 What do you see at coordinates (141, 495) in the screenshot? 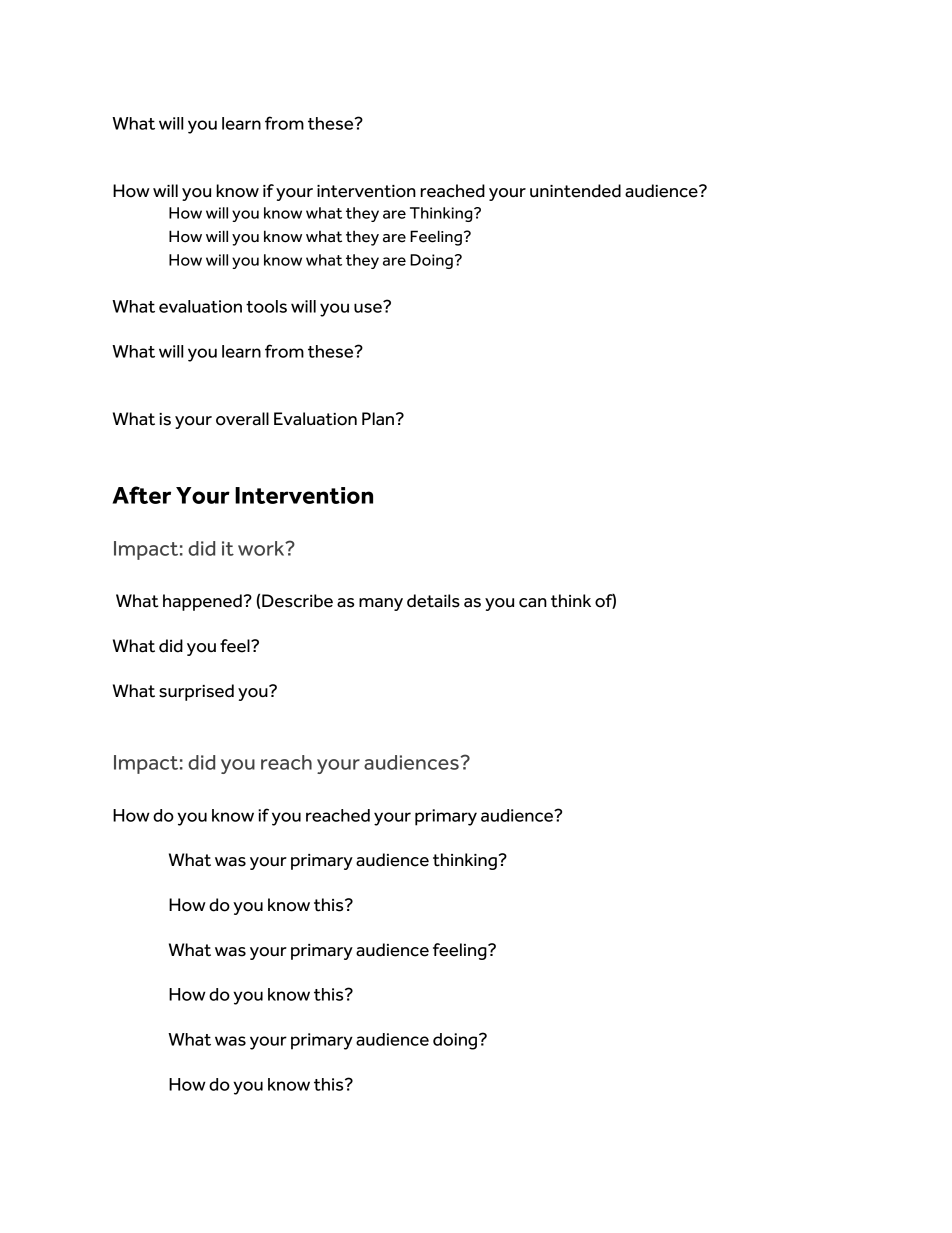
I see `After` at bounding box center [141, 495].
